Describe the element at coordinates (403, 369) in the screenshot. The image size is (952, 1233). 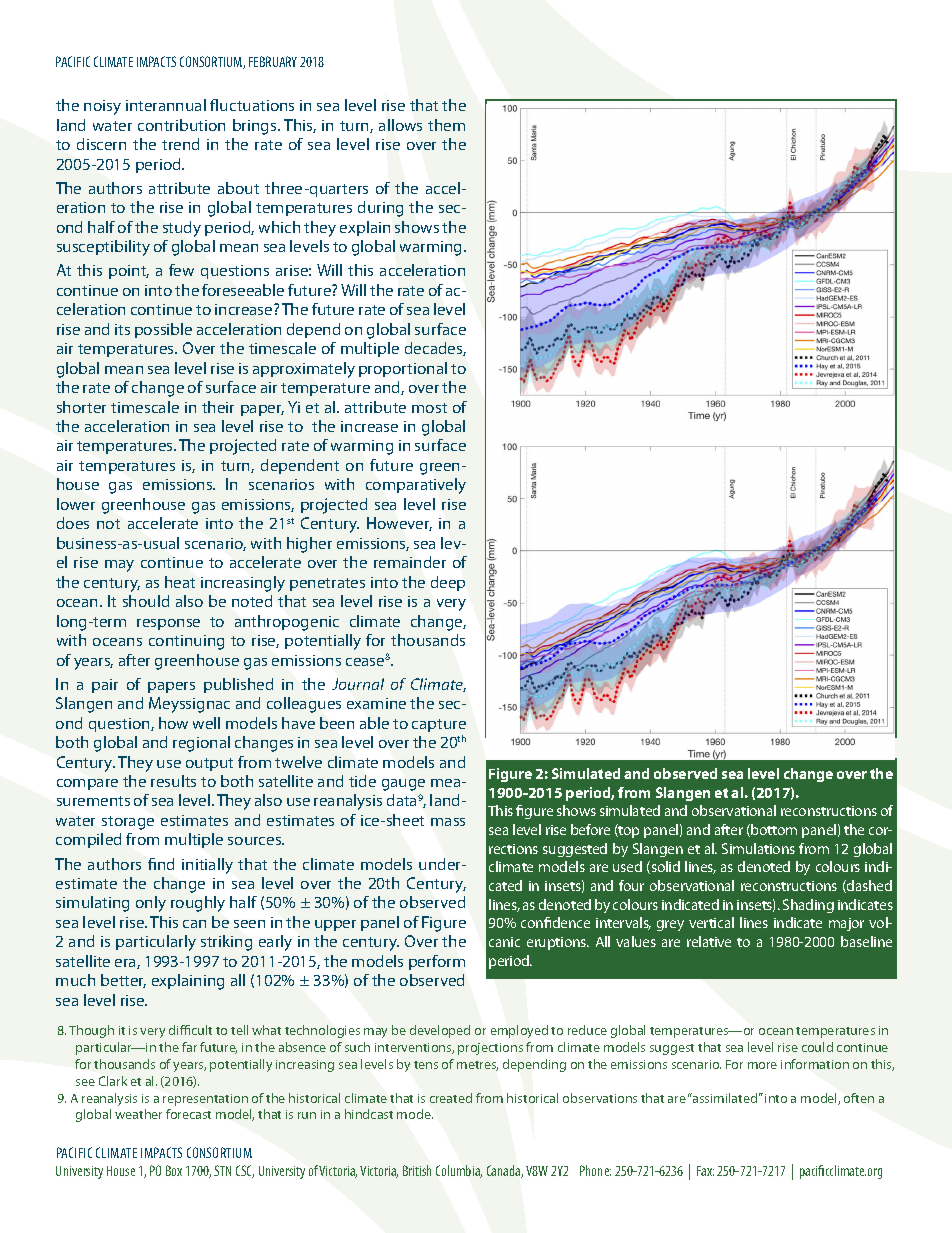
I see `proportional` at that location.
